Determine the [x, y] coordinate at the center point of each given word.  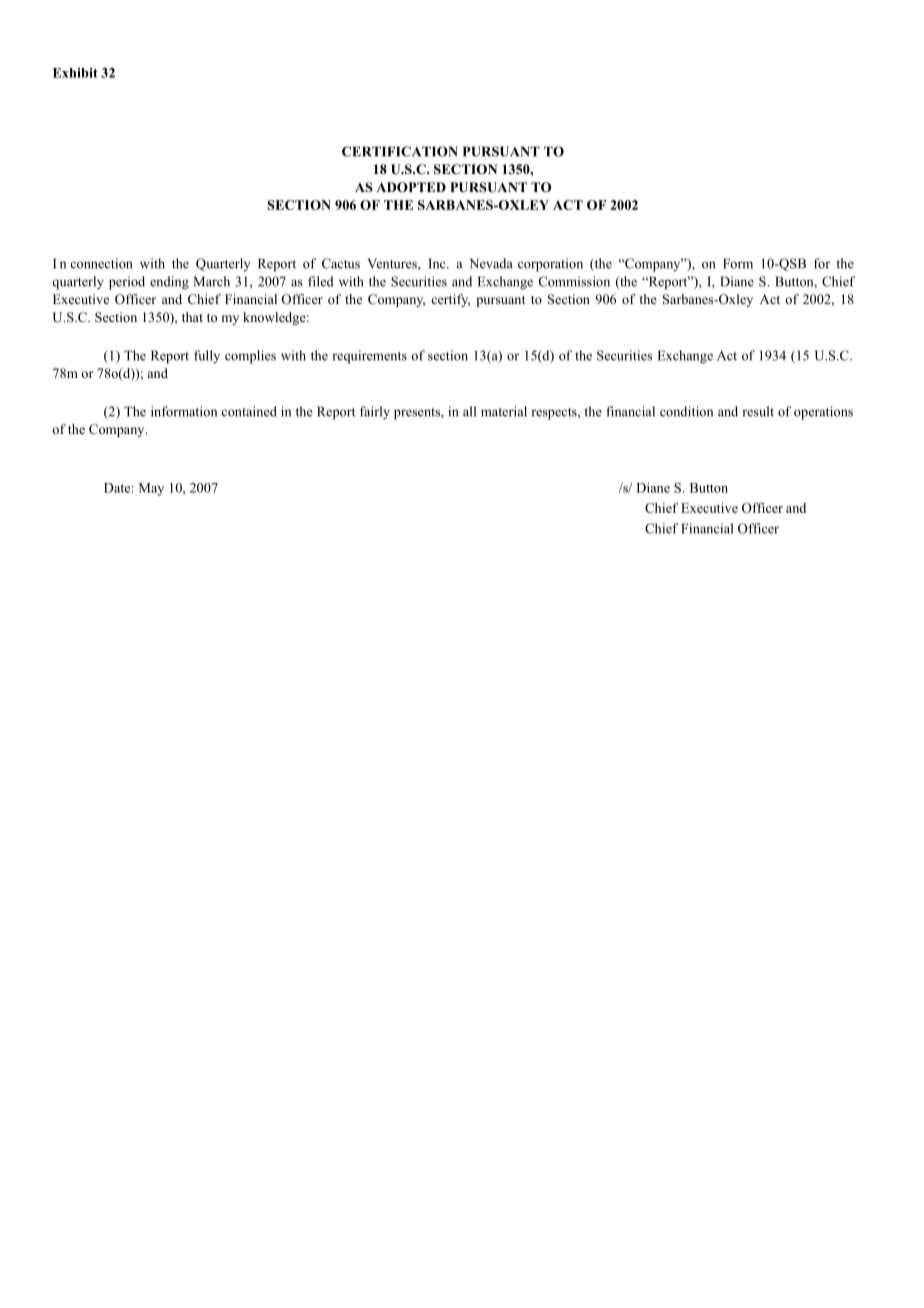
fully [207, 357]
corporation [550, 265]
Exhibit [75, 73]
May [151, 489]
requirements [369, 357]
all [469, 411]
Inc [438, 263]
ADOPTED [411, 187]
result [758, 411]
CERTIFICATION [400, 151]
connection [101, 263]
